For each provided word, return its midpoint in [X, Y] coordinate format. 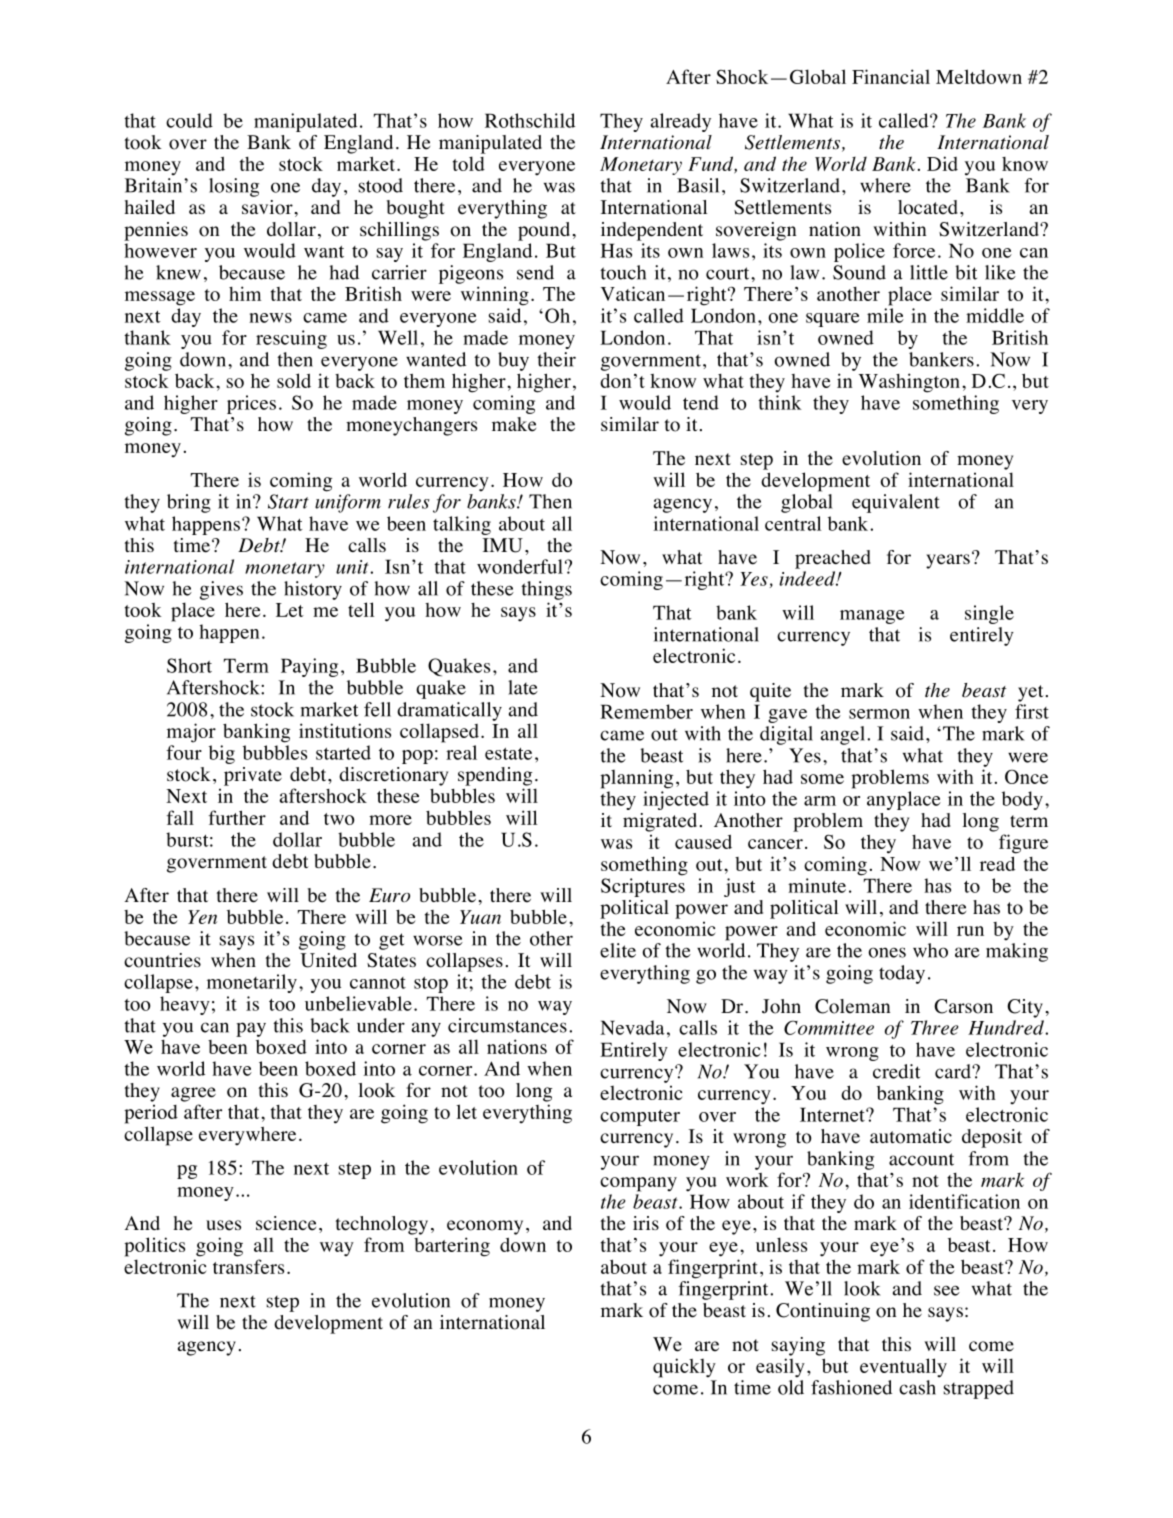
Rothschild [530, 120]
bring [189, 503]
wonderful [520, 566]
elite [618, 950]
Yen [202, 917]
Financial [891, 76]
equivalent [896, 503]
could [189, 120]
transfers [248, 1266]
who [930, 950]
